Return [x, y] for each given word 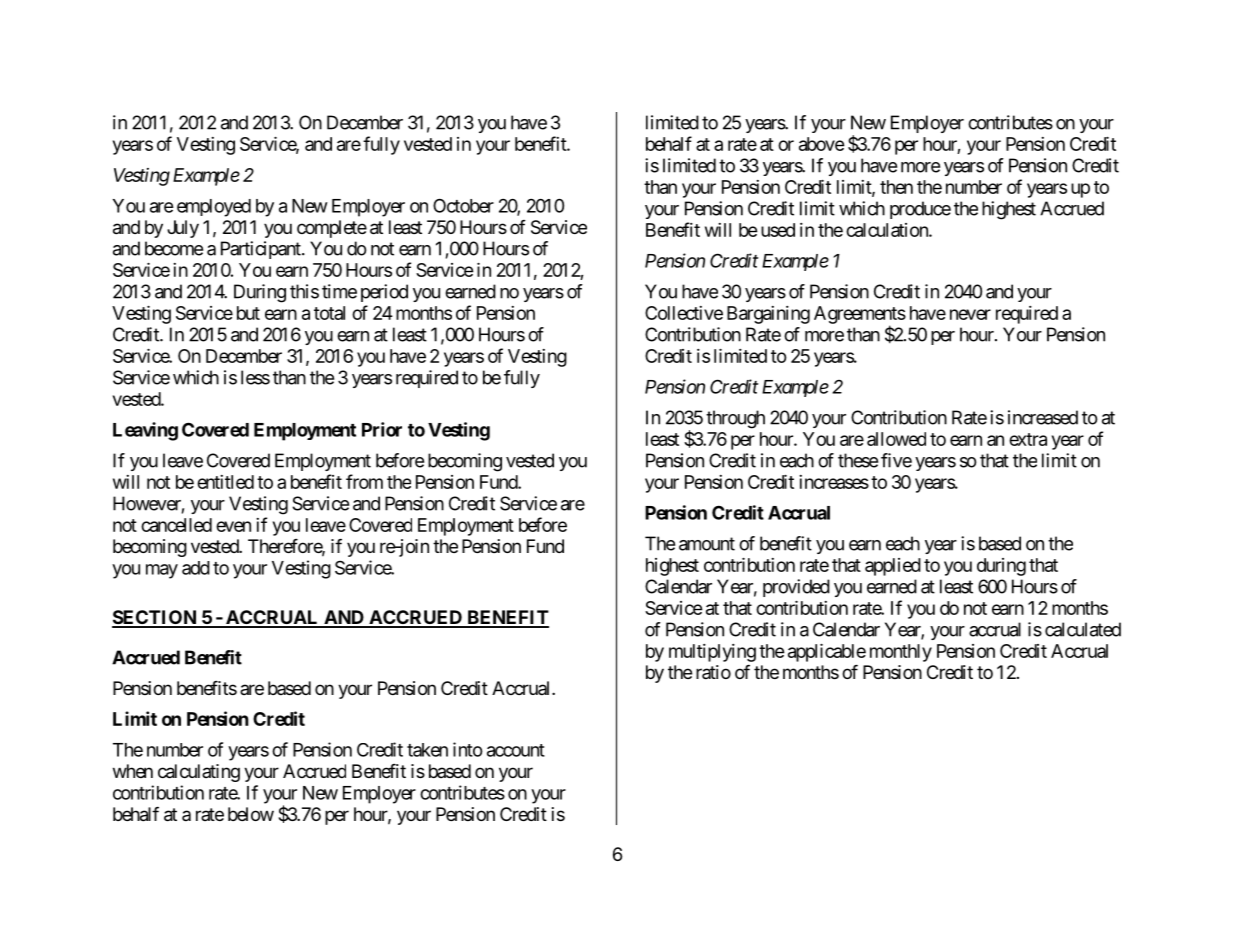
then [896, 187]
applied [893, 567]
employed [214, 208]
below [251, 814]
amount [707, 544]
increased [1043, 417]
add [196, 568]
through [735, 419]
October [463, 205]
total [329, 313]
